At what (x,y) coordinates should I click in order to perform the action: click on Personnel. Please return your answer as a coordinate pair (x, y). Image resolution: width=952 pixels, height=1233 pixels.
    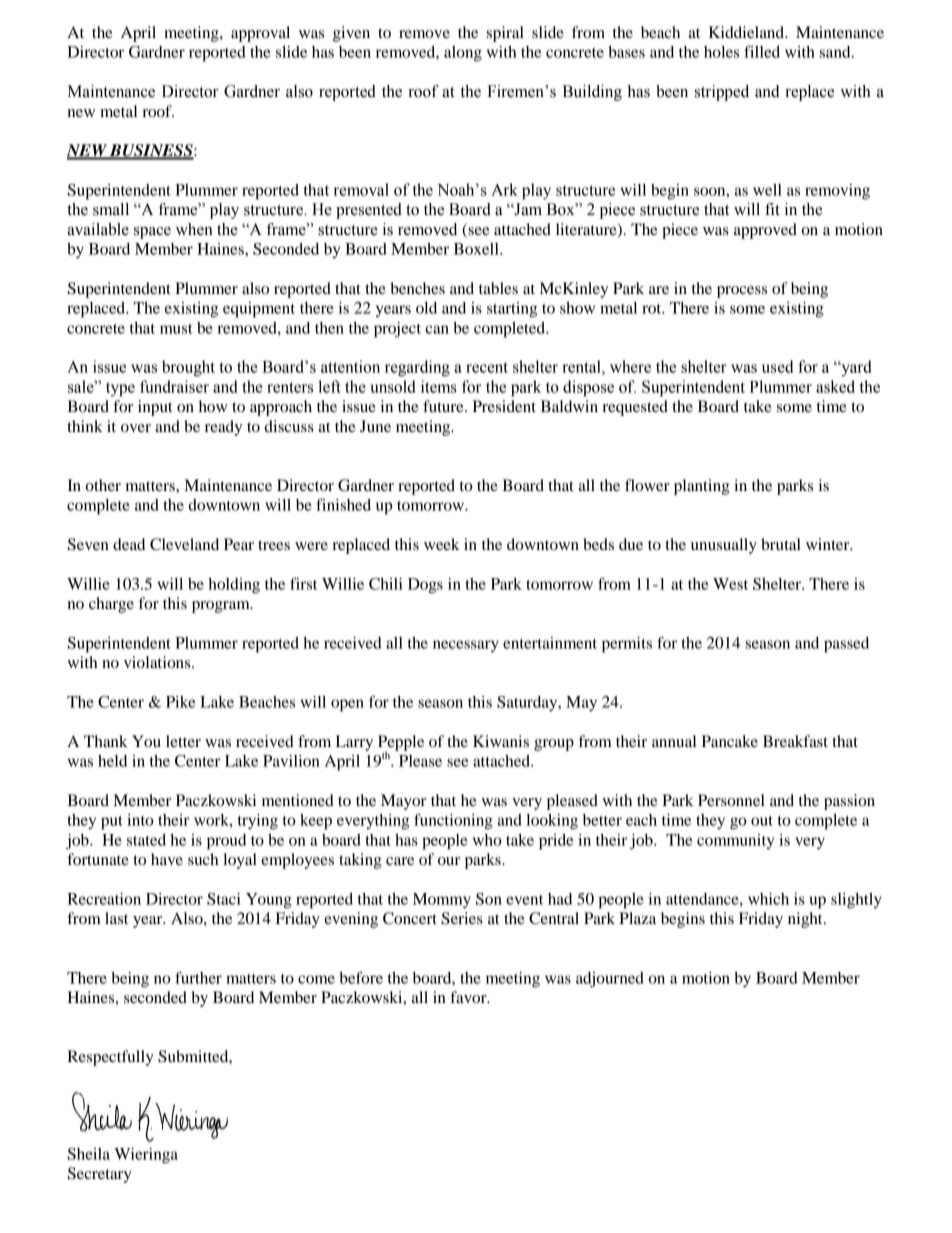
    Looking at the image, I should click on (731, 800).
